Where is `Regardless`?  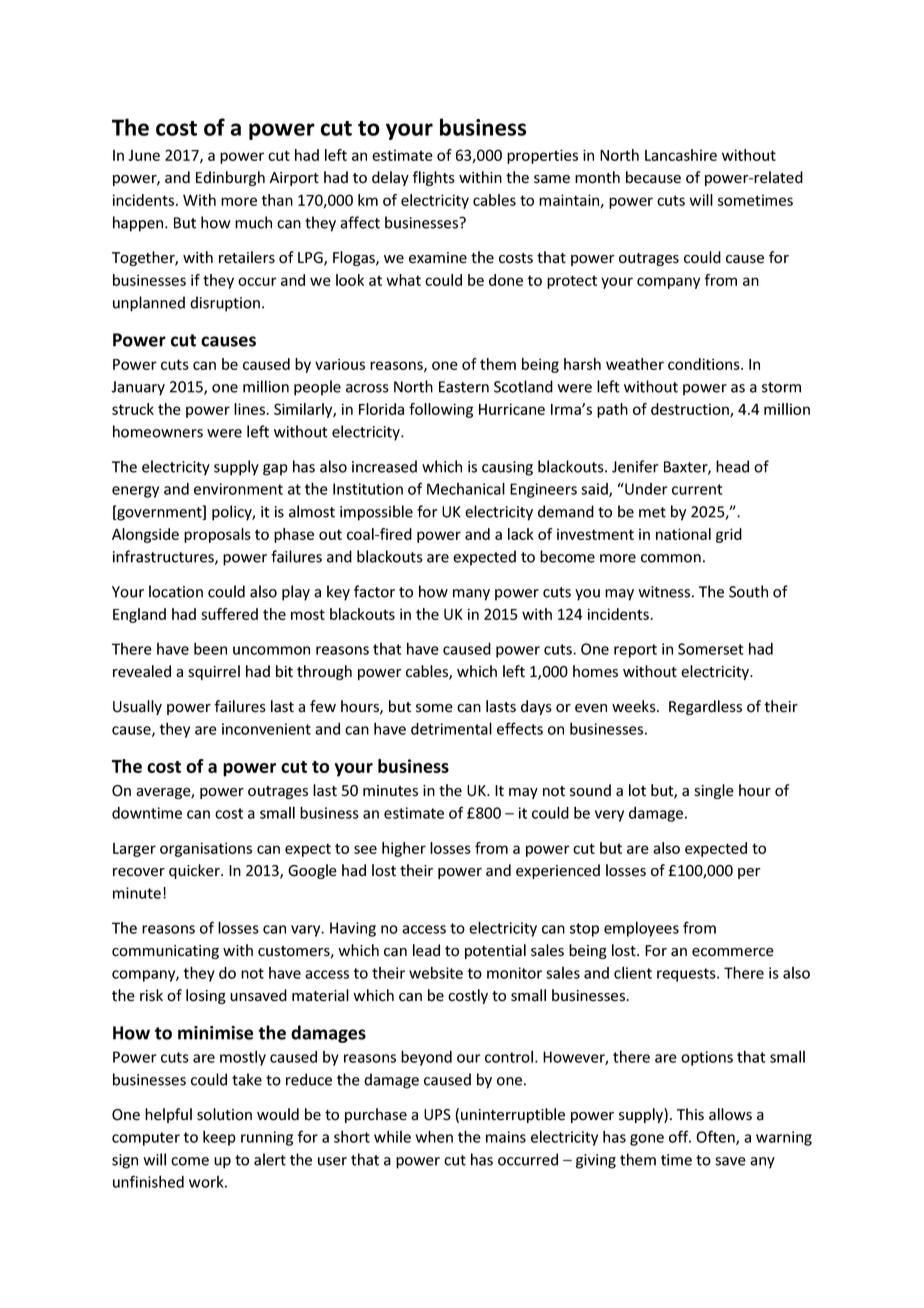
Regardless is located at coordinates (705, 707).
